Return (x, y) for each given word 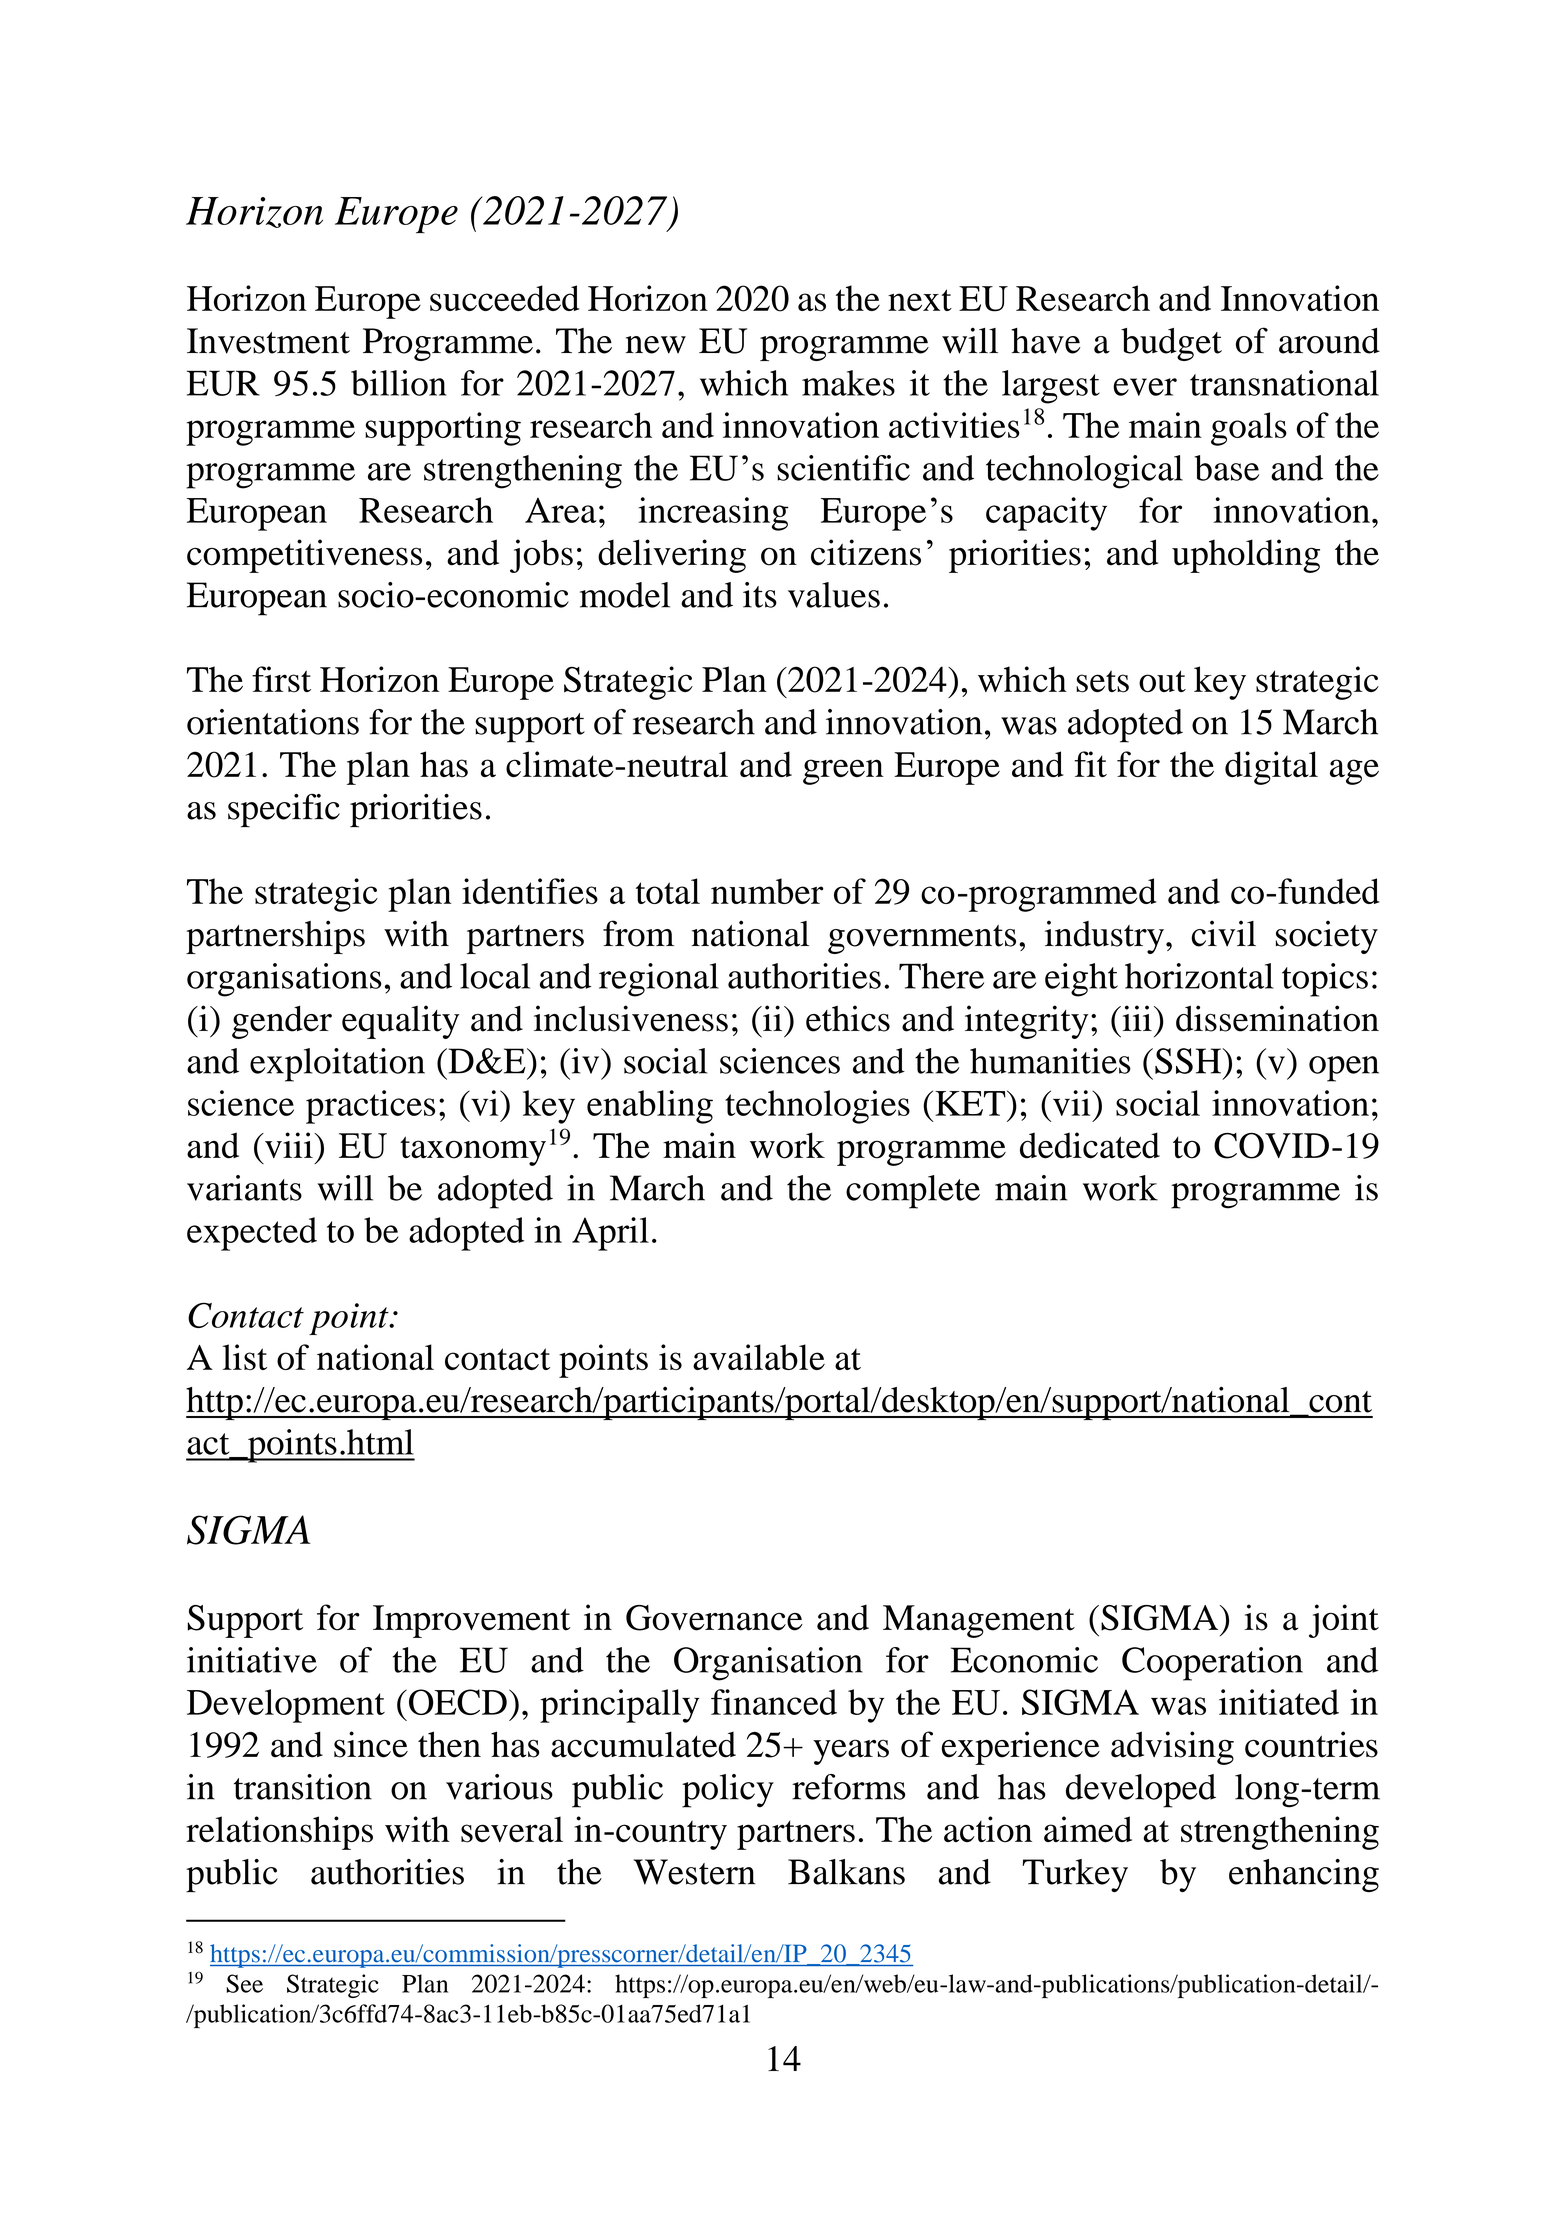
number (767, 891)
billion (398, 383)
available (759, 1357)
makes (848, 383)
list (245, 1357)
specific (284, 811)
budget (1171, 344)
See (244, 1983)
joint (1344, 1621)
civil (1223, 933)
